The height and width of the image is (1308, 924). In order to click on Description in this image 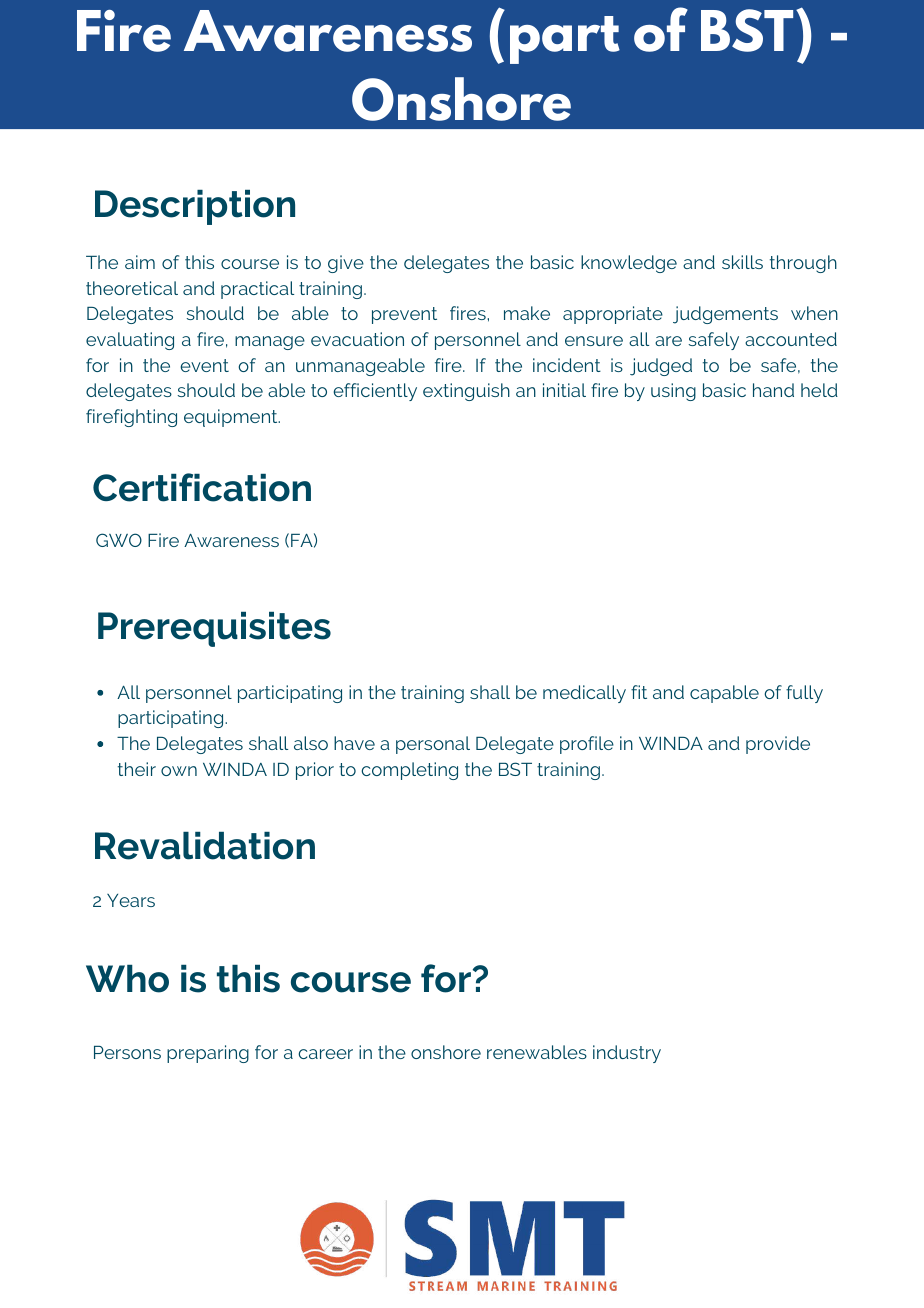, I will do `click(195, 207)`.
